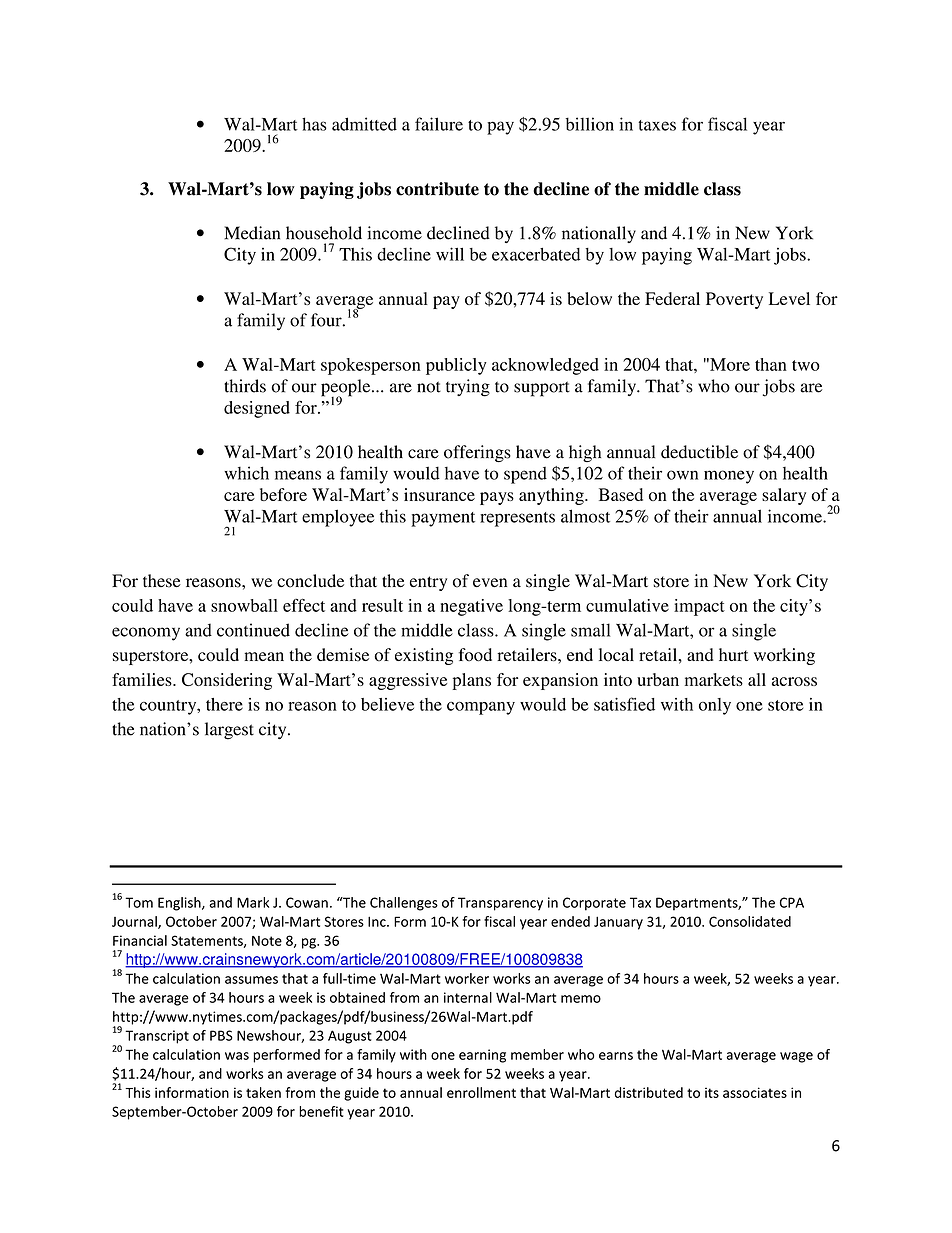 Image resolution: width=952 pixels, height=1233 pixels. What do you see at coordinates (229, 731) in the image?
I see `largest` at bounding box center [229, 731].
